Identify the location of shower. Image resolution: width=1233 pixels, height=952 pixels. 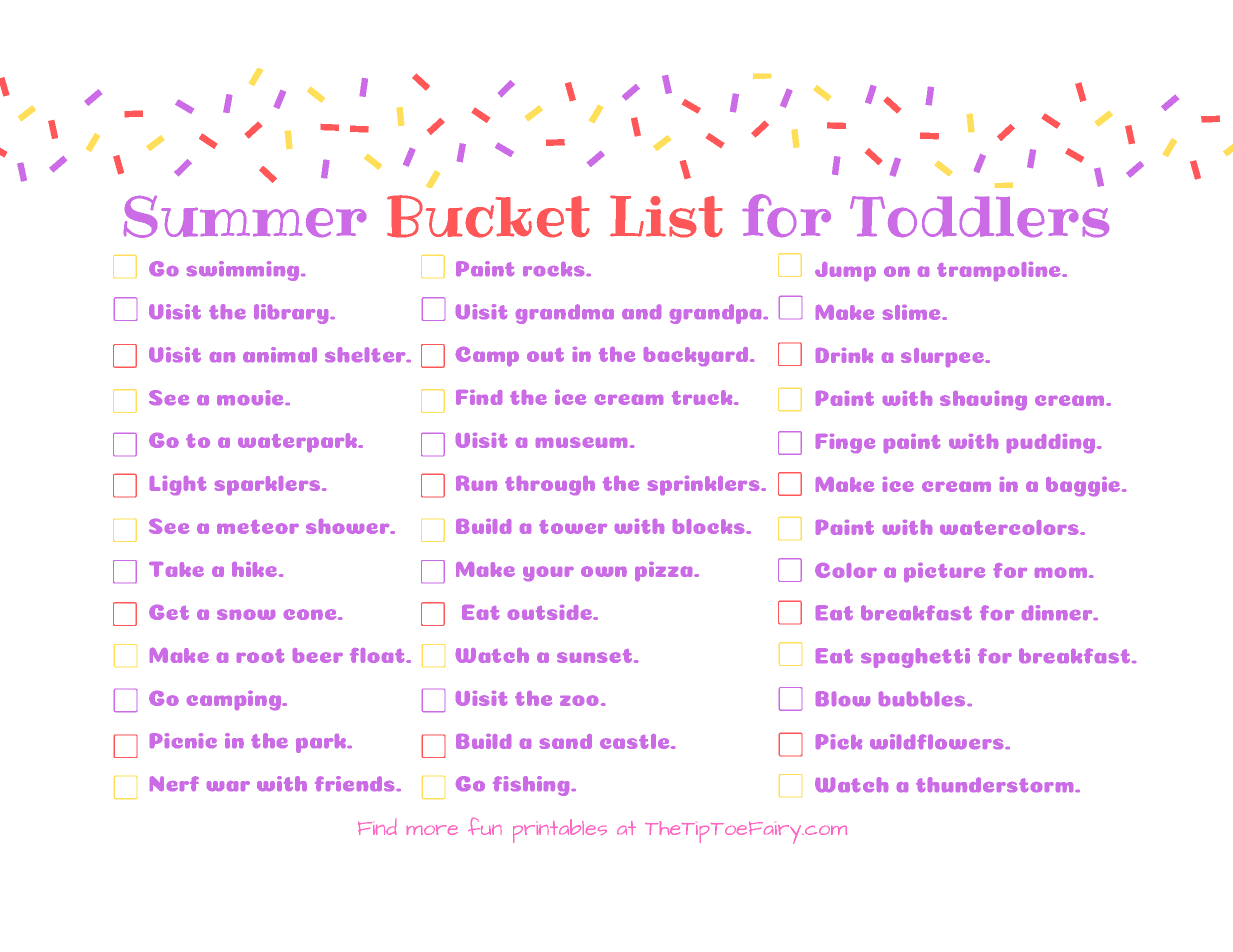
(349, 526).
